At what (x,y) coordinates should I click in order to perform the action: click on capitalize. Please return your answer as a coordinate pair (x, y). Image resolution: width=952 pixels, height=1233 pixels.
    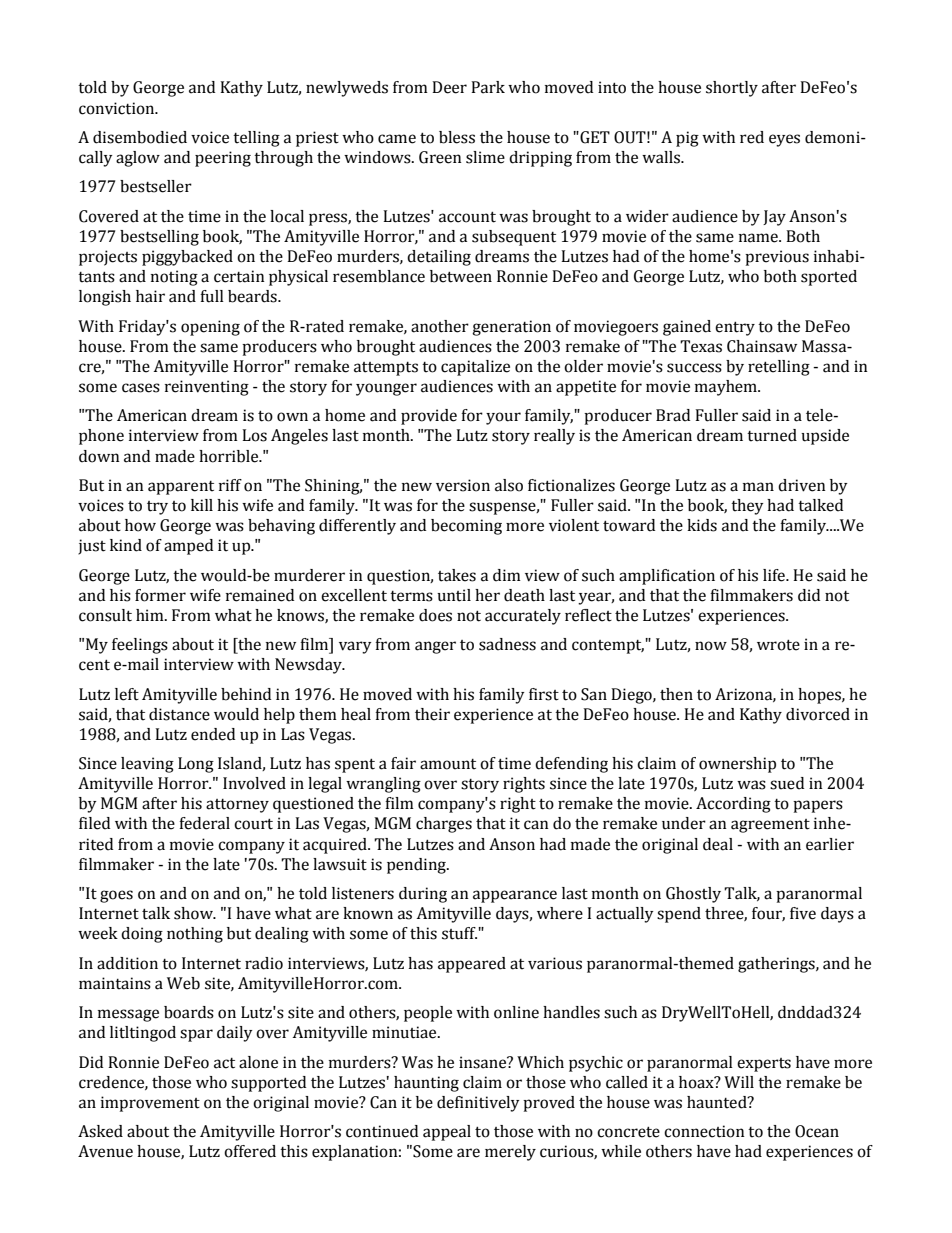
    Looking at the image, I should click on (475, 368).
